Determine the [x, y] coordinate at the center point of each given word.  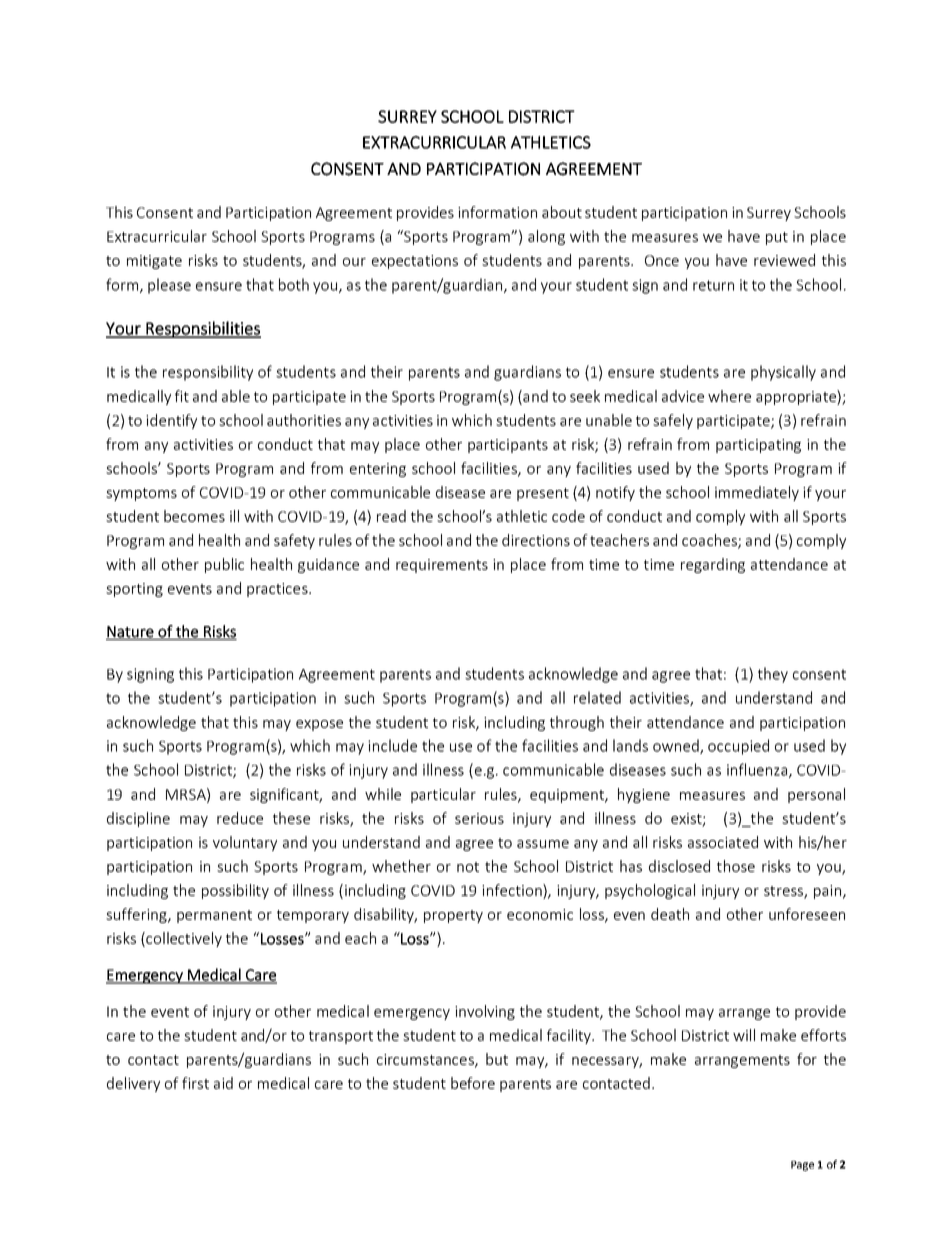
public [224, 565]
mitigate [154, 262]
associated [723, 842]
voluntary [245, 843]
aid [223, 1083]
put [777, 238]
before [473, 1083]
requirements [442, 566]
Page [802, 1166]
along [546, 237]
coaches [710, 541]
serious [479, 818]
